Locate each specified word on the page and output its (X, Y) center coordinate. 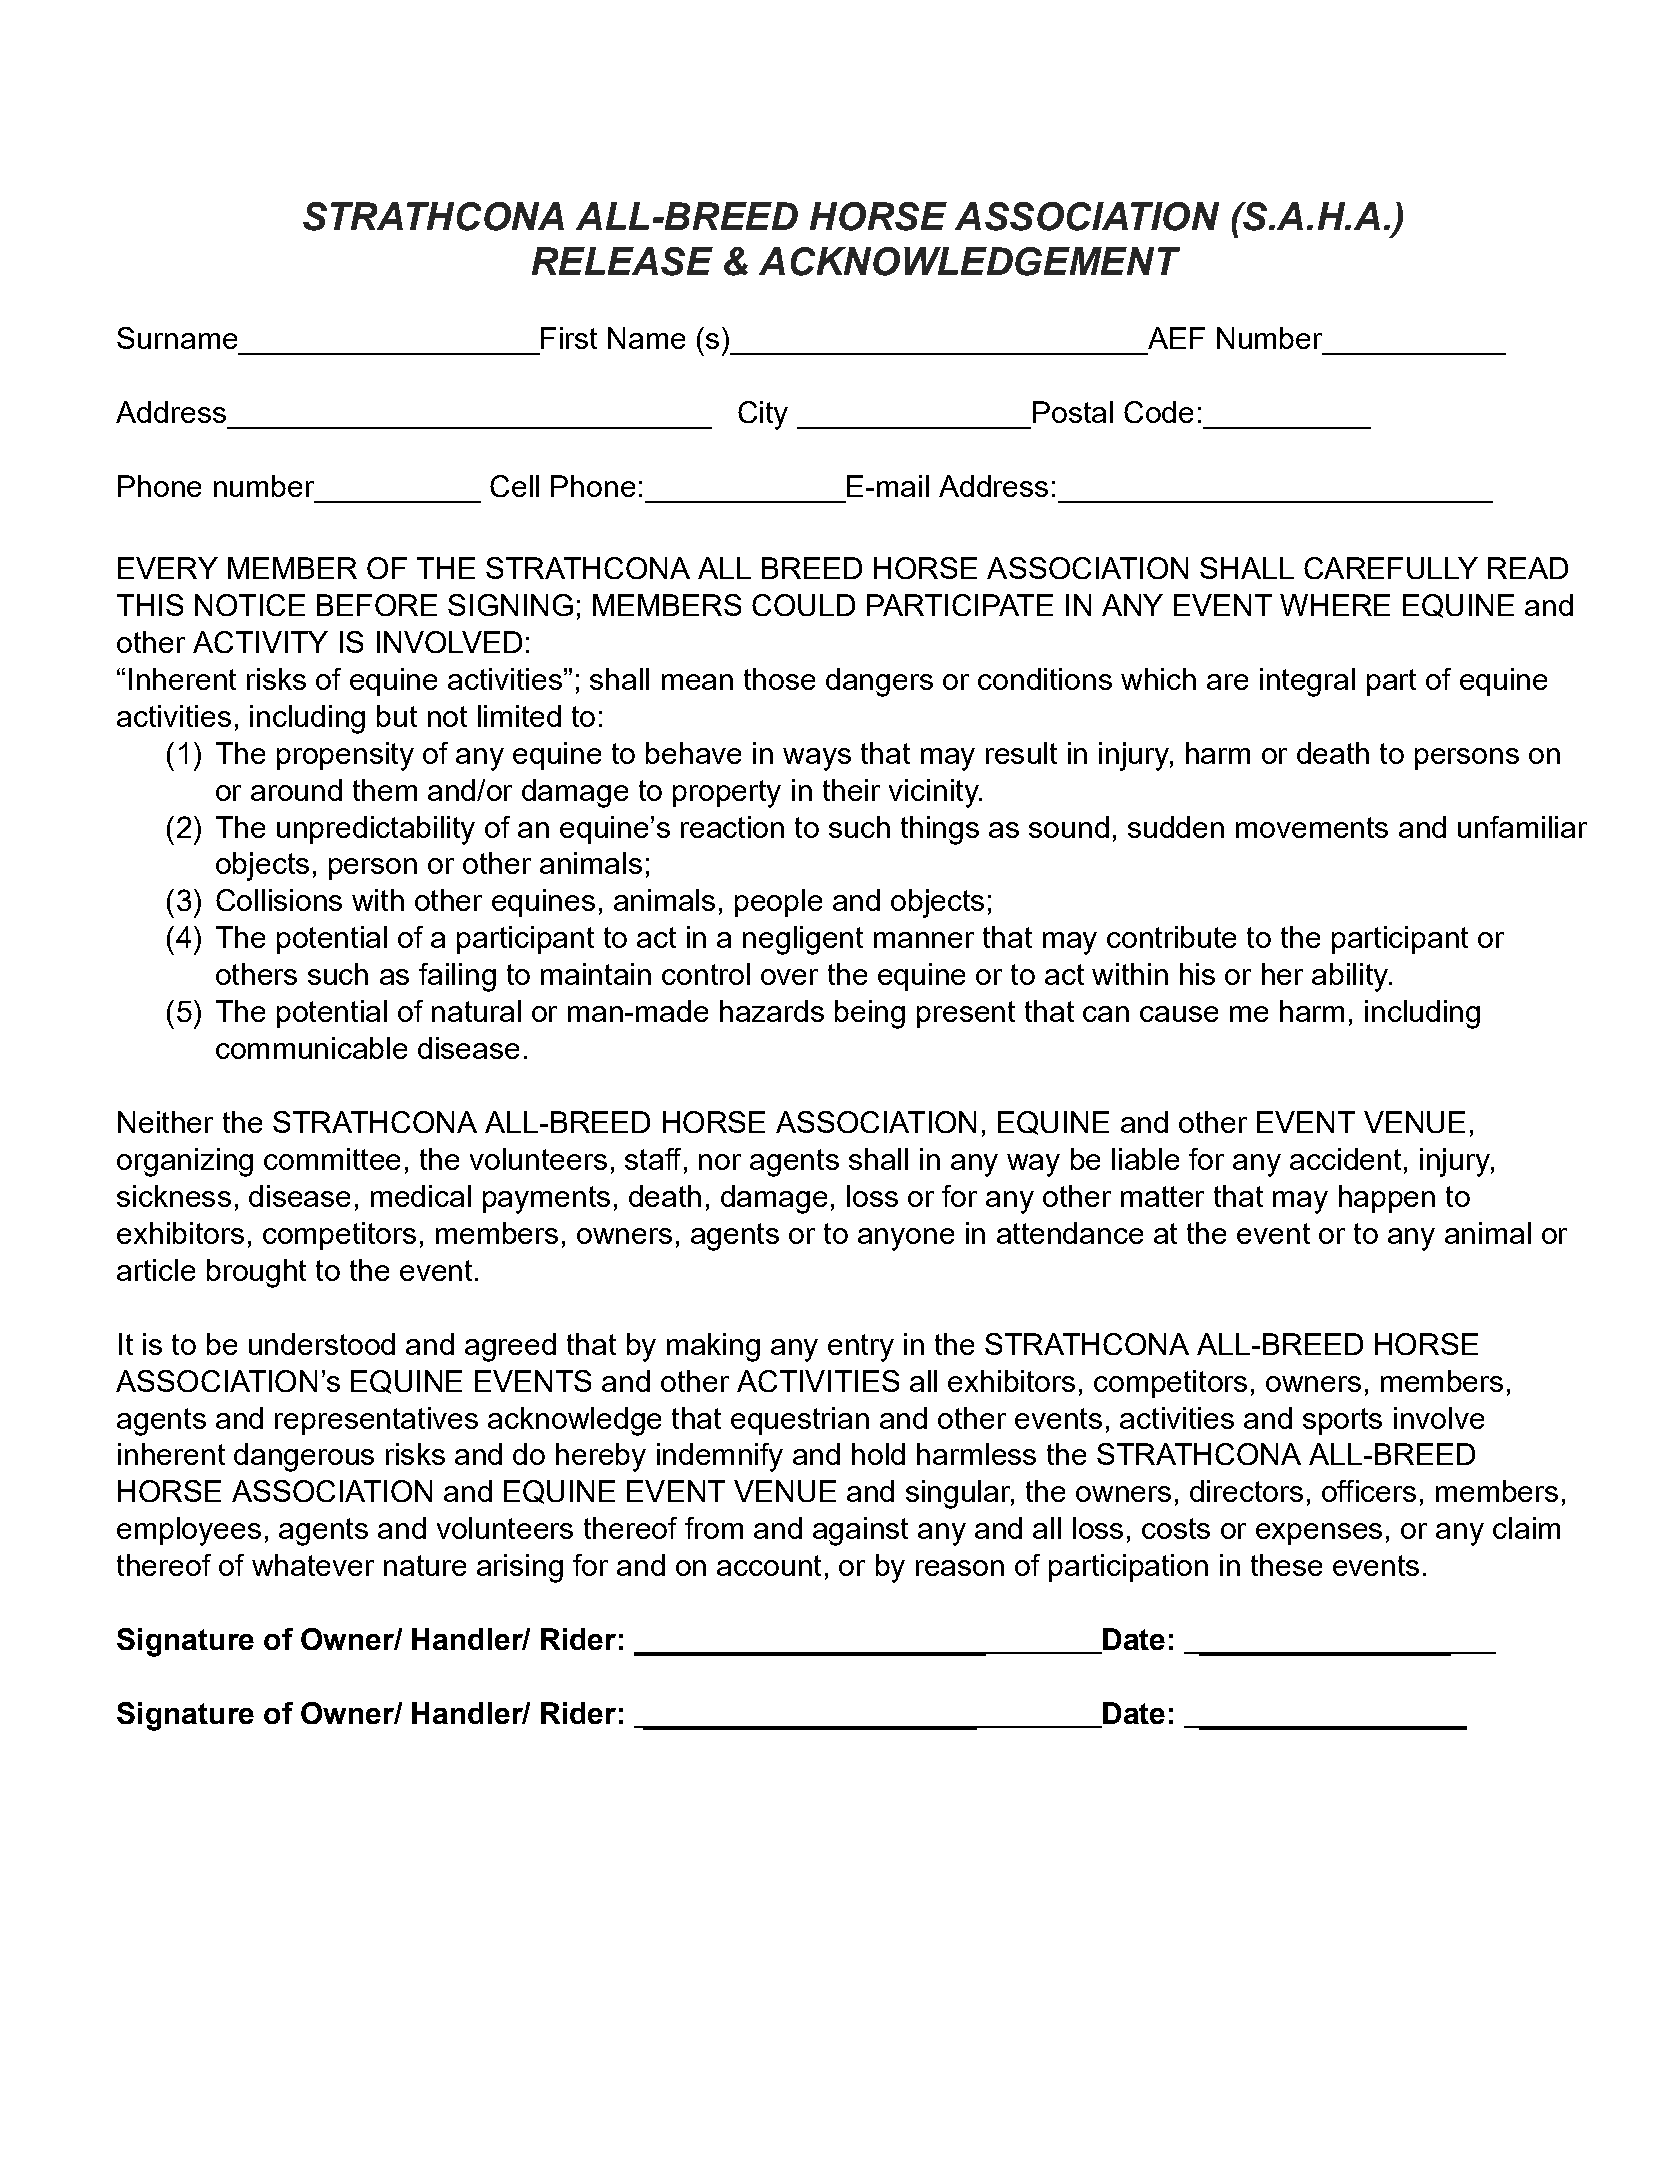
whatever (313, 1565)
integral (1307, 682)
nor (720, 1162)
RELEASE (622, 261)
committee (332, 1159)
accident (1345, 1159)
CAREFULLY (1391, 568)
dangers (879, 682)
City (763, 415)
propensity (345, 756)
